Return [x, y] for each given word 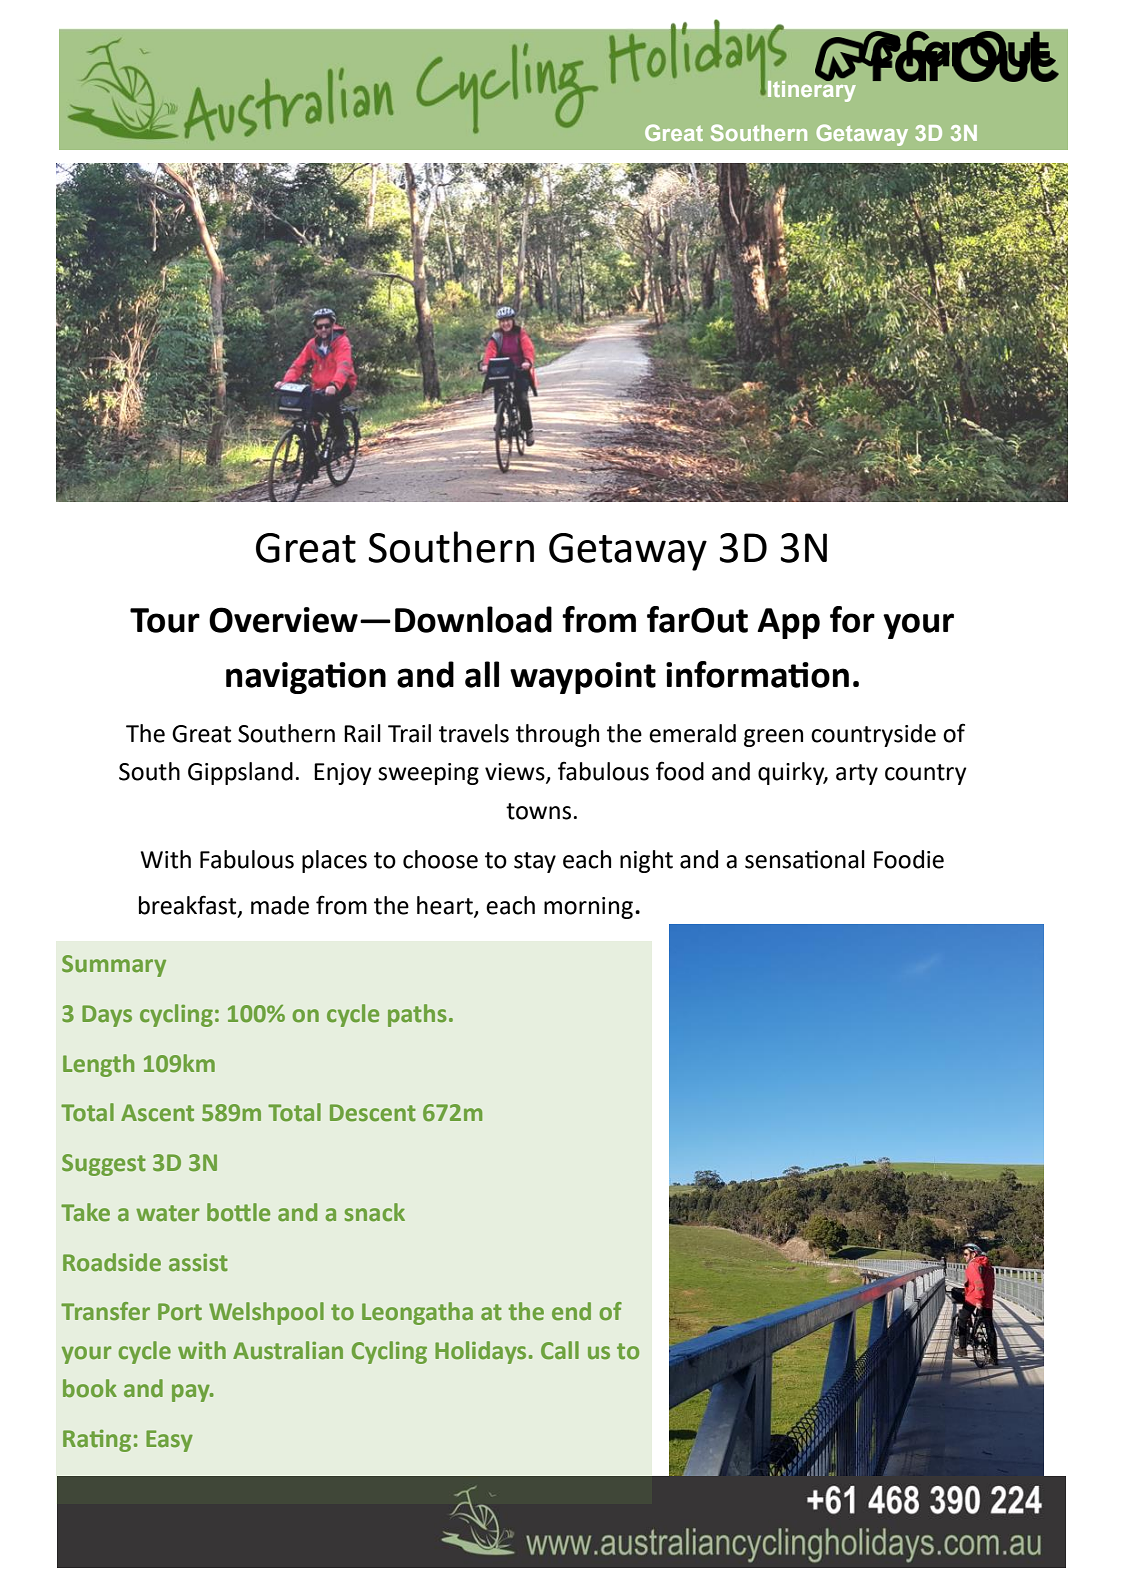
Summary [114, 966]
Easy [169, 1441]
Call [560, 1350]
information [757, 674]
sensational [805, 859]
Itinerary [812, 90]
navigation [306, 678]
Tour [165, 620]
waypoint [583, 678]
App [788, 623]
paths [417, 1015]
